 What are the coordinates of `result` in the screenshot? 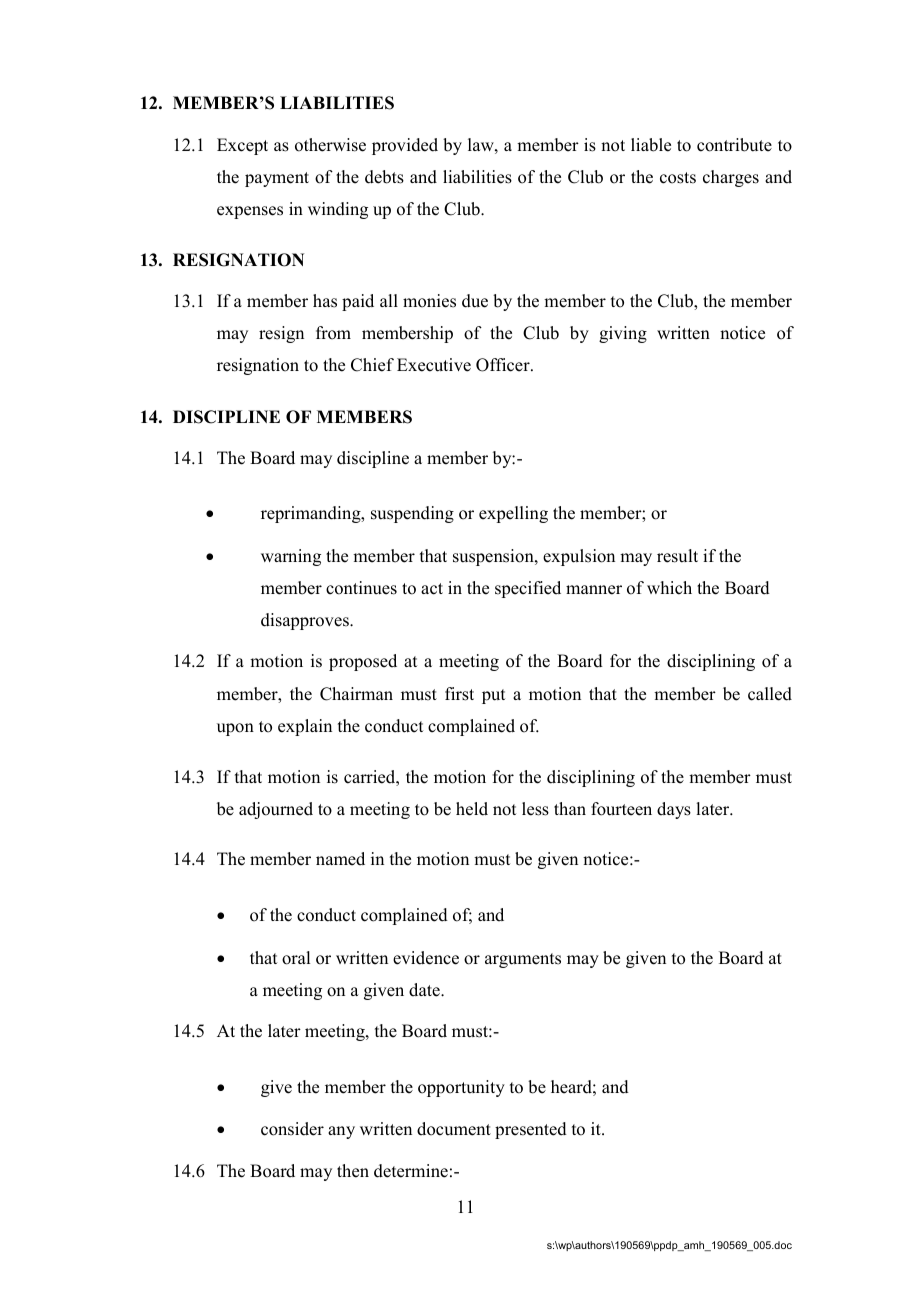 It's located at (677, 556).
